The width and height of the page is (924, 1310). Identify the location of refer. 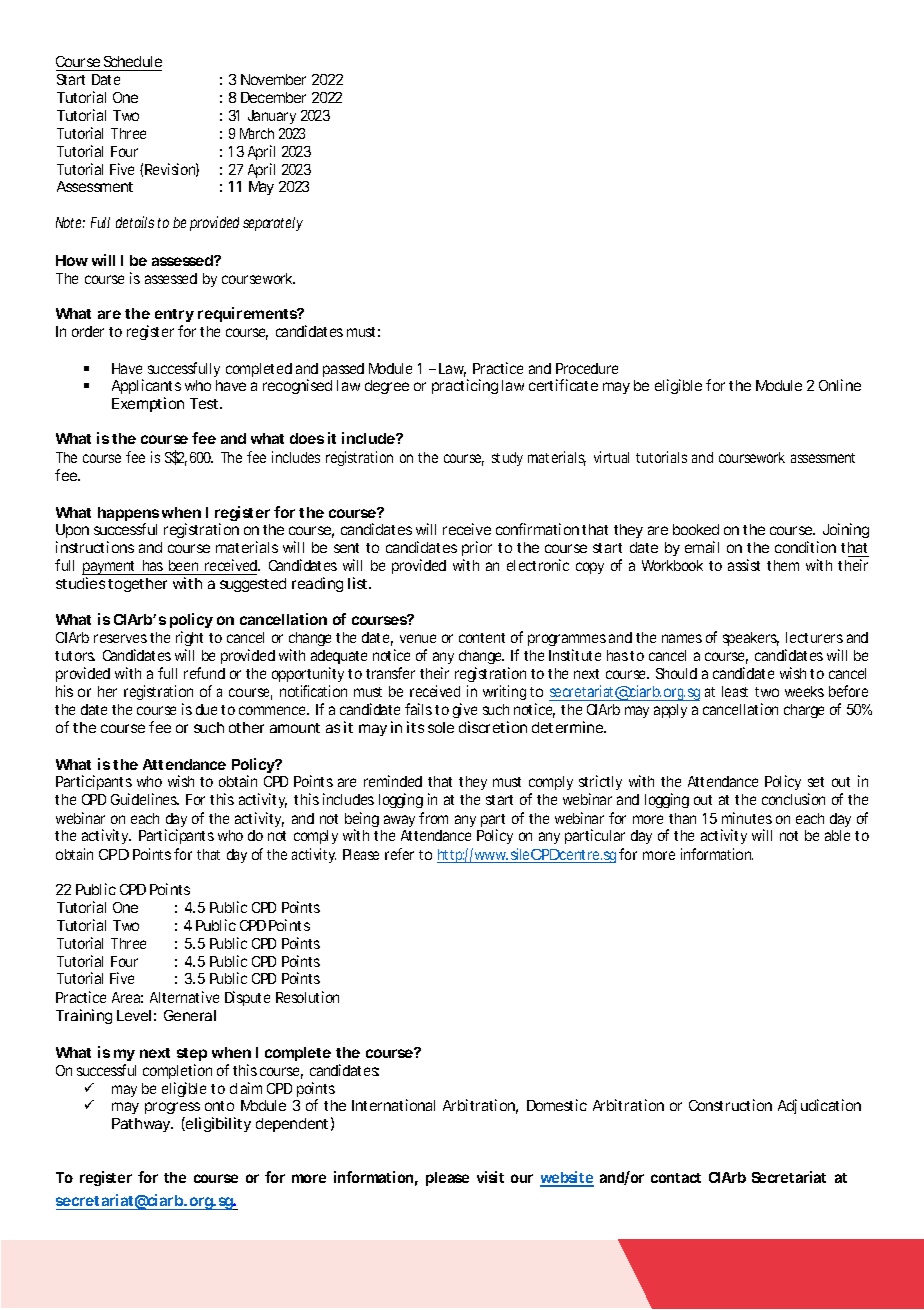
(399, 854).
